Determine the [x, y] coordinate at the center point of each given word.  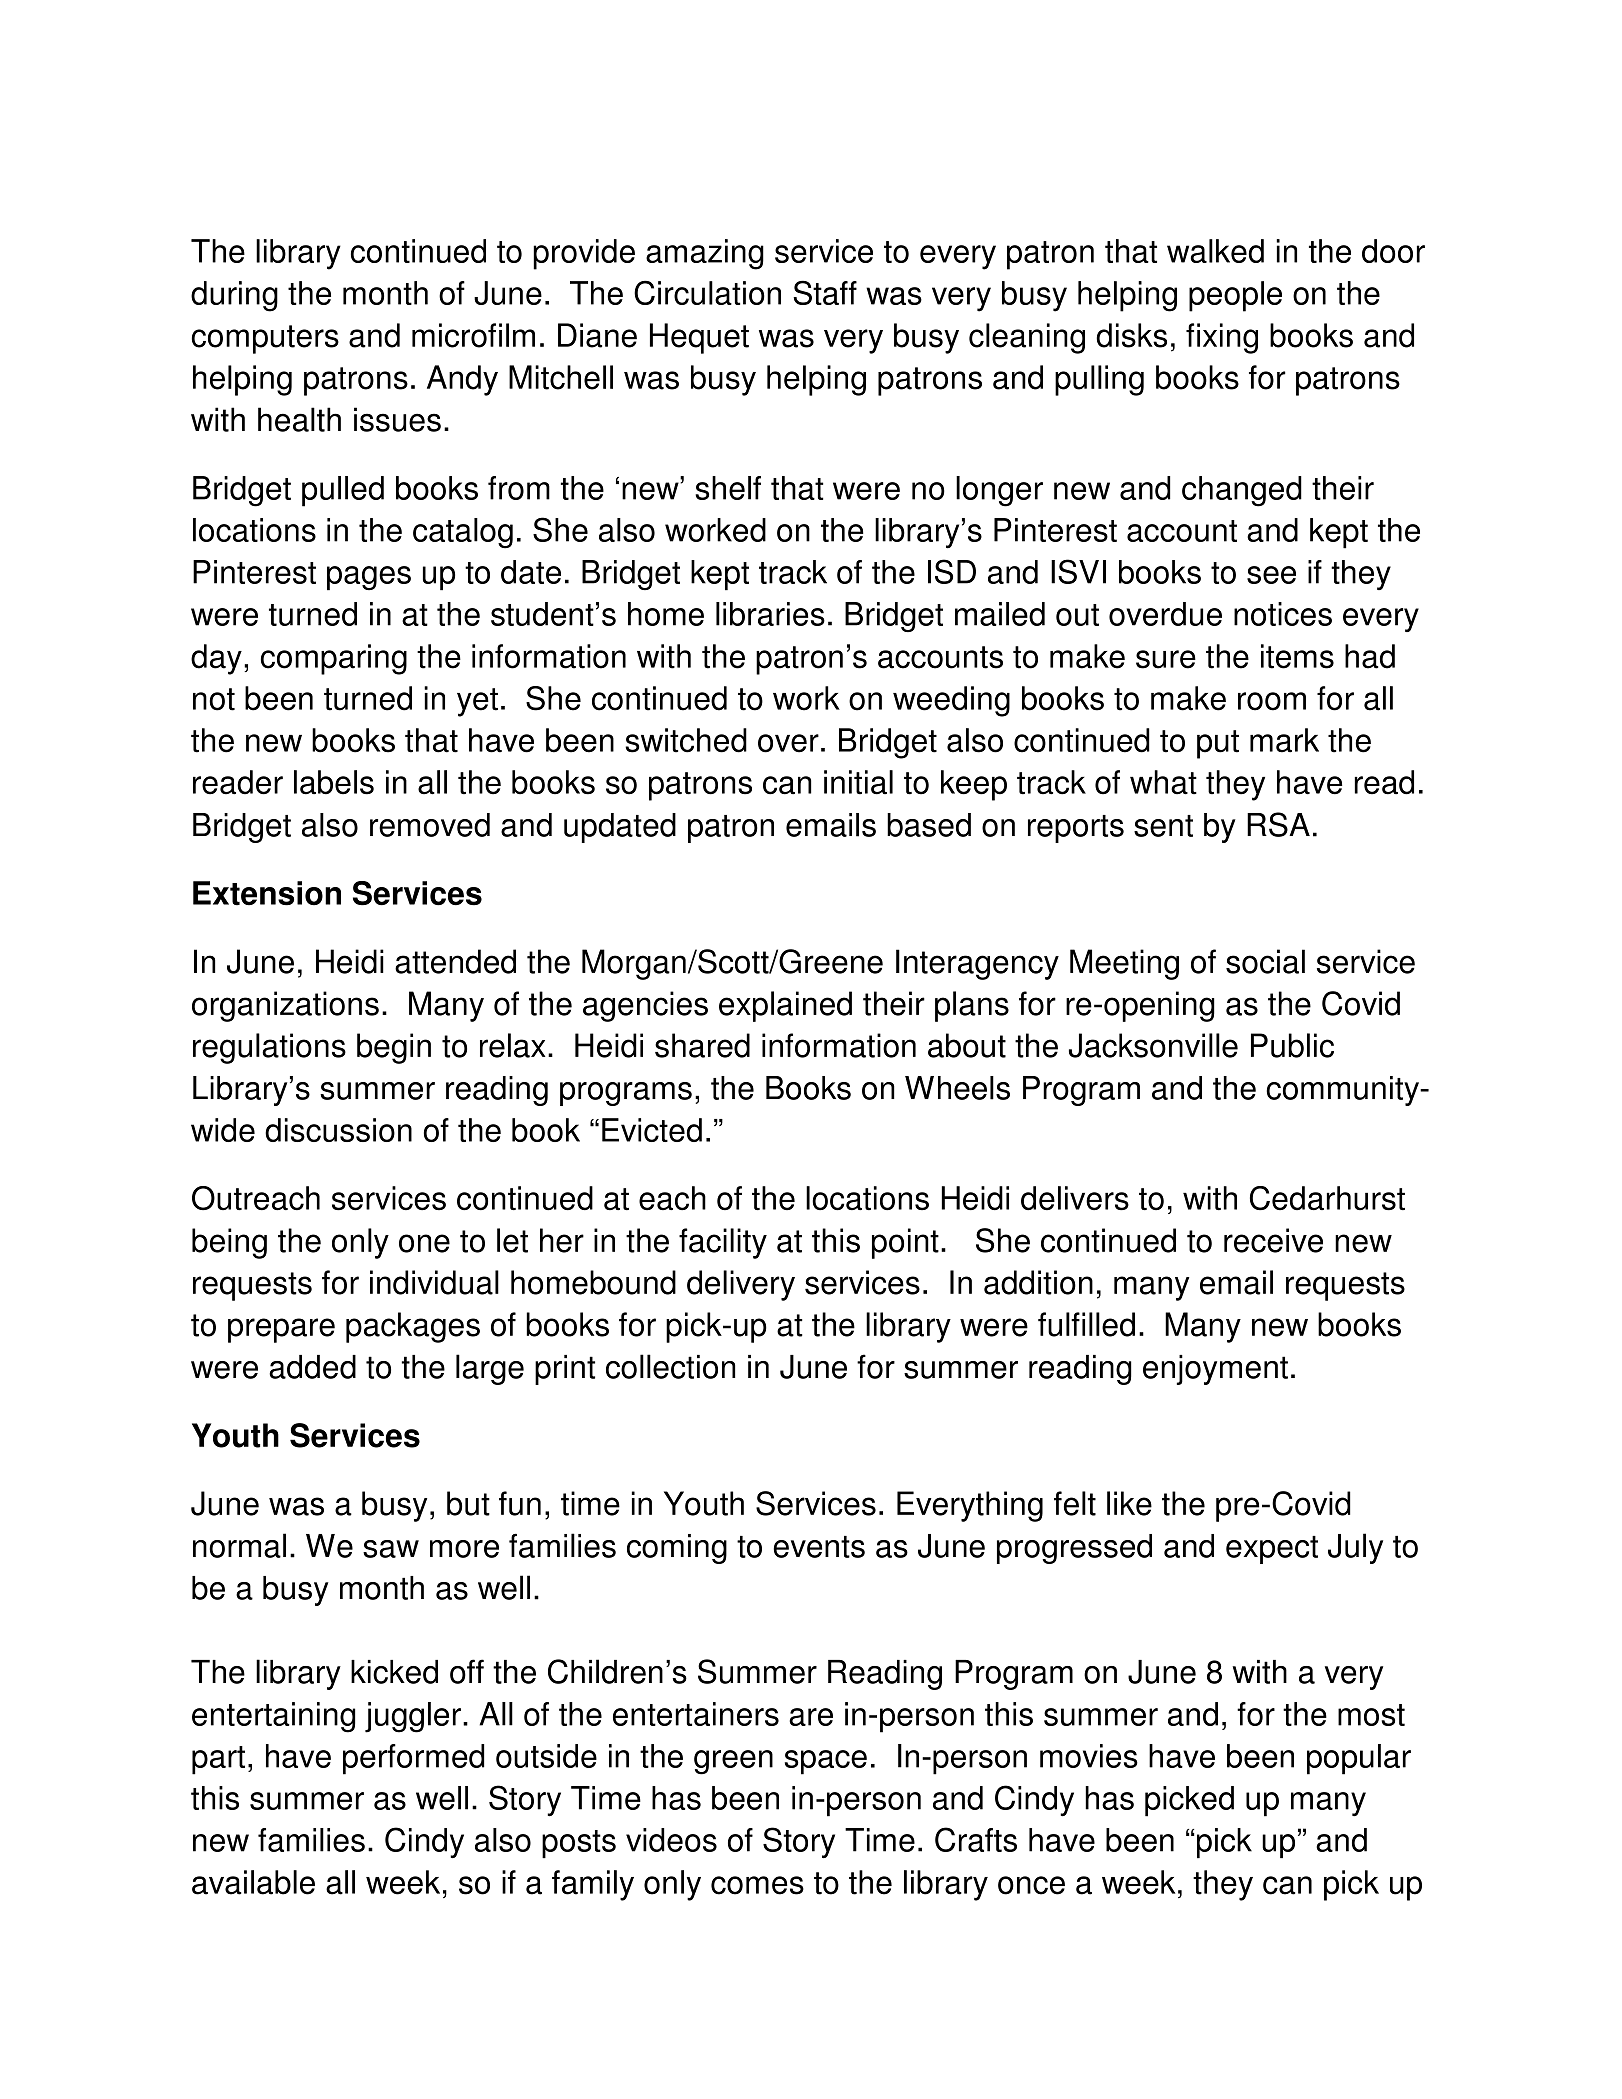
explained [785, 1006]
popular [1359, 1759]
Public [1292, 1045]
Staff [825, 292]
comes [757, 1885]
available [253, 1882]
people [1235, 296]
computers [265, 339]
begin [394, 1048]
